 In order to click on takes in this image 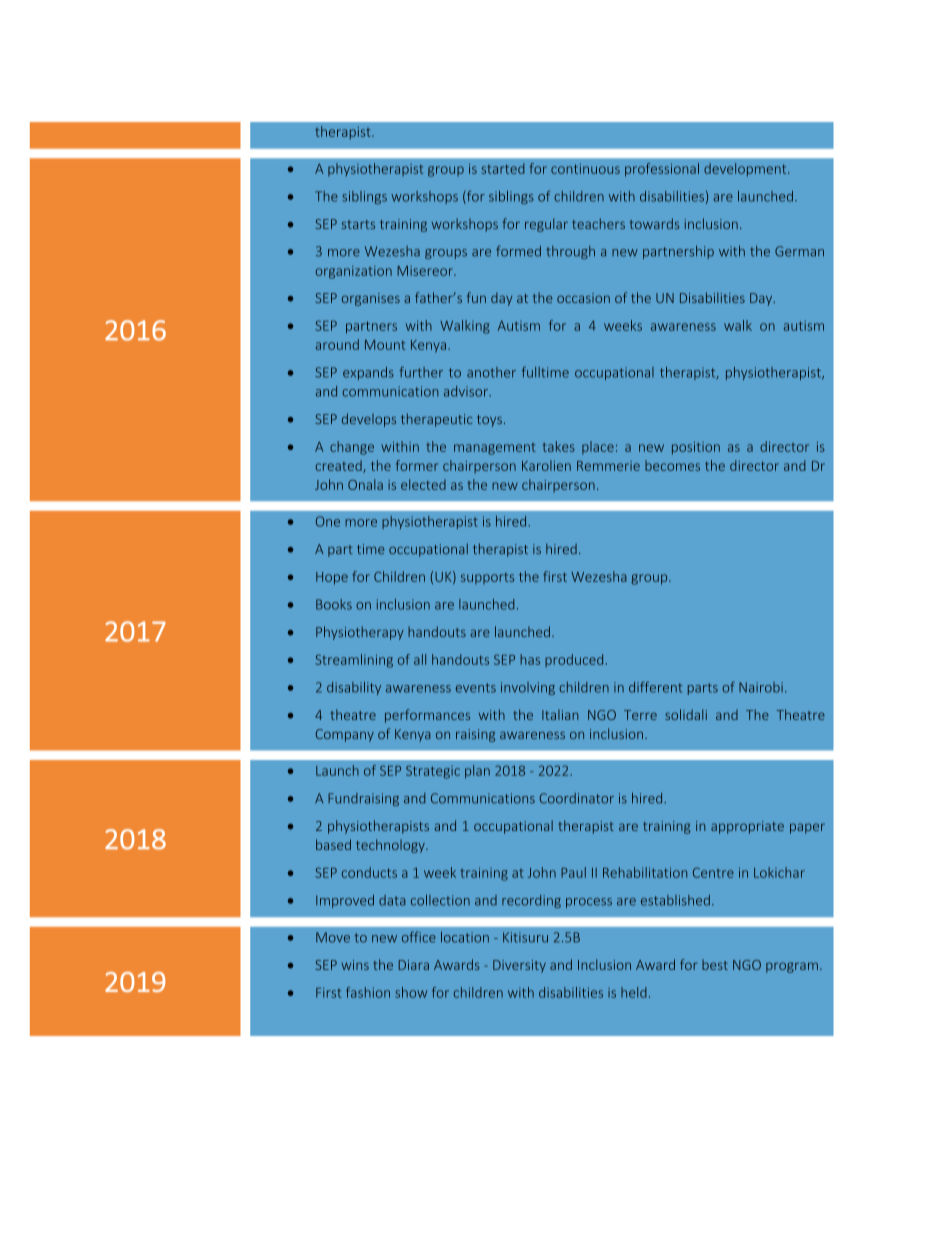, I will do `click(559, 446)`.
